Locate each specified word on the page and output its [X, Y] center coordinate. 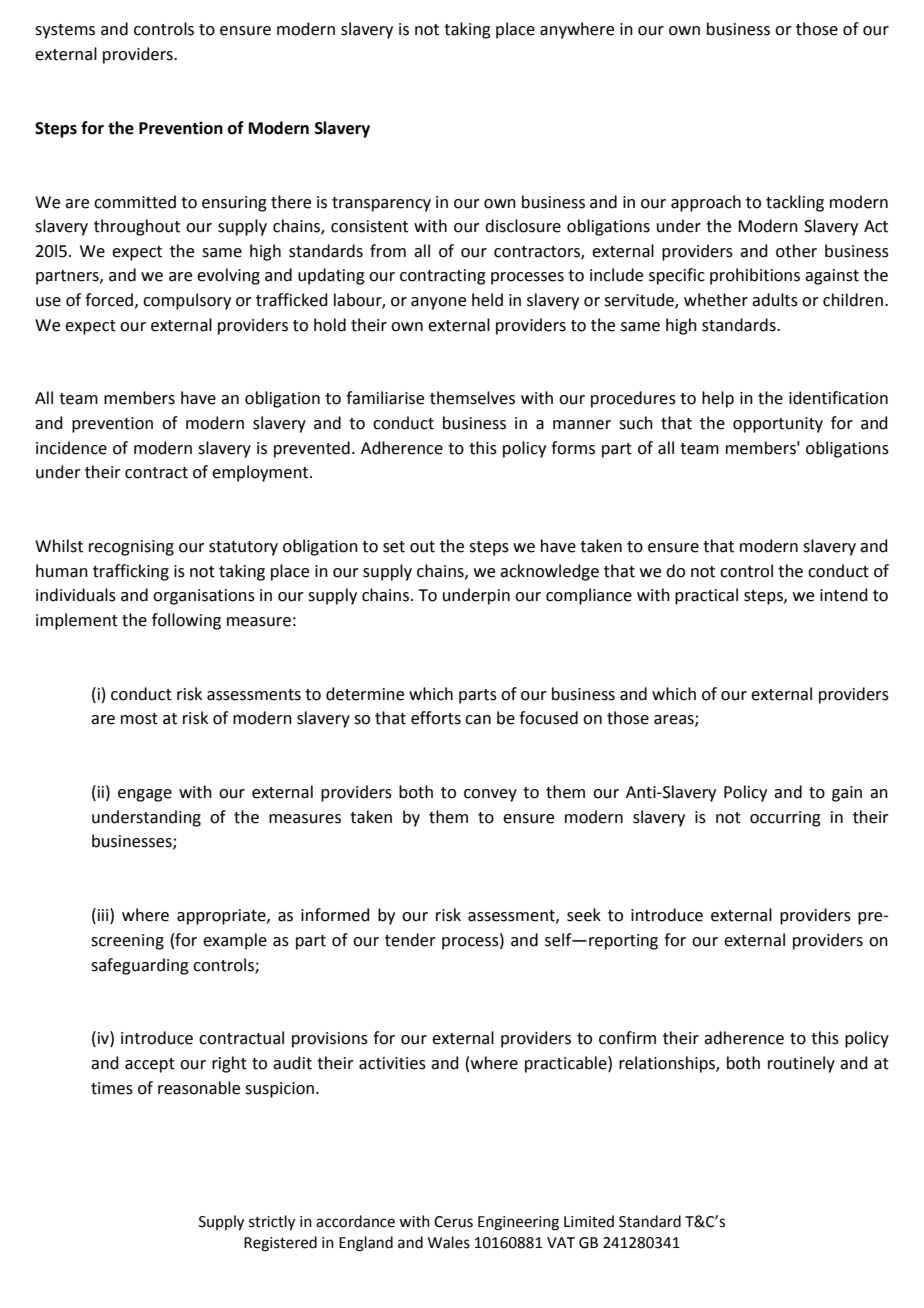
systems [65, 31]
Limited [589, 1221]
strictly [272, 1223]
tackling [795, 203]
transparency [381, 204]
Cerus [453, 1222]
